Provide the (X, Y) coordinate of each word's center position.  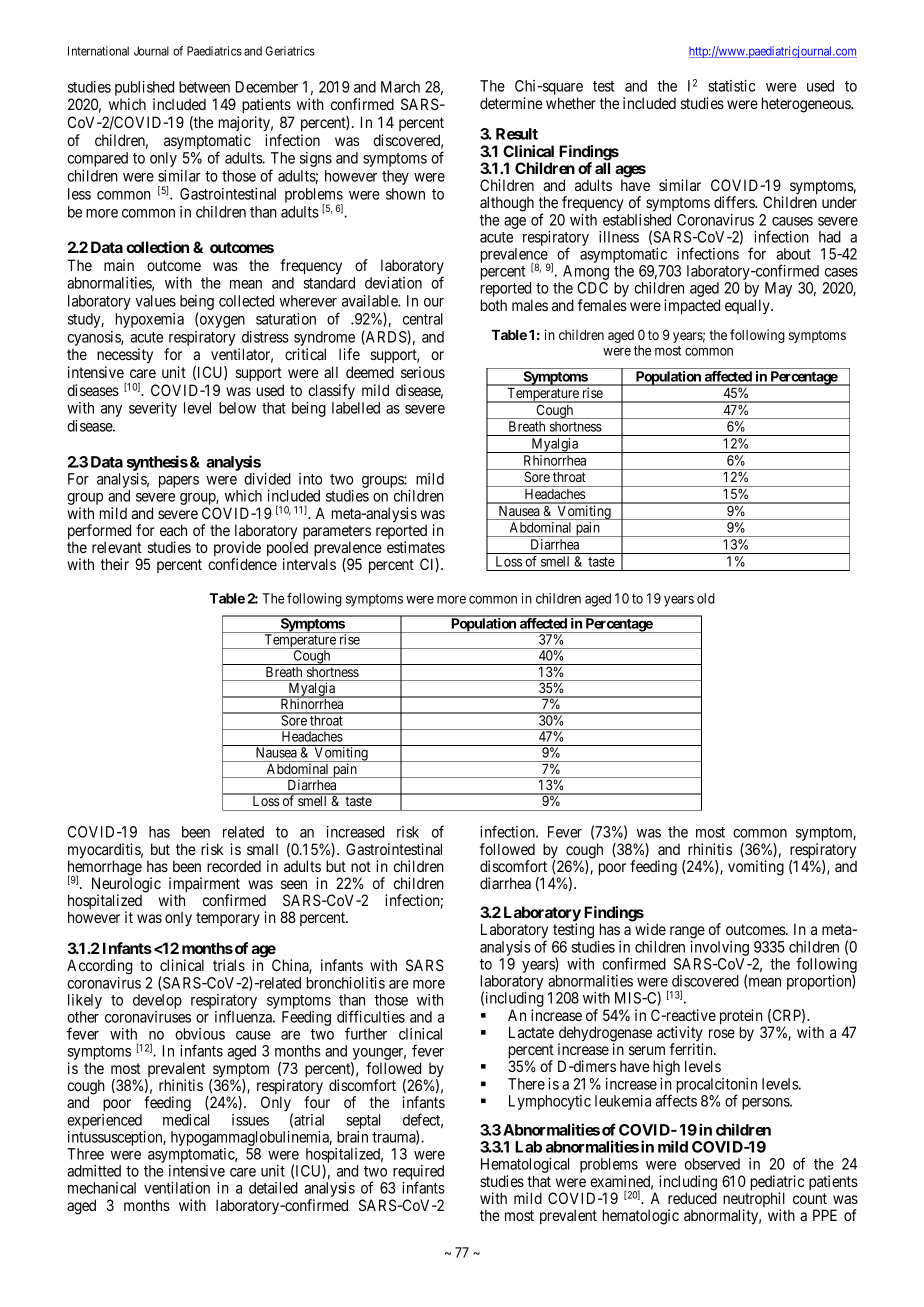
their (115, 564)
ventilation (177, 1188)
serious (423, 372)
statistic (731, 86)
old (706, 598)
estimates (416, 547)
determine (511, 103)
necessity (125, 356)
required (417, 1174)
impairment (204, 886)
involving (720, 948)
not (361, 866)
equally (748, 306)
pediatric (777, 1184)
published (144, 88)
